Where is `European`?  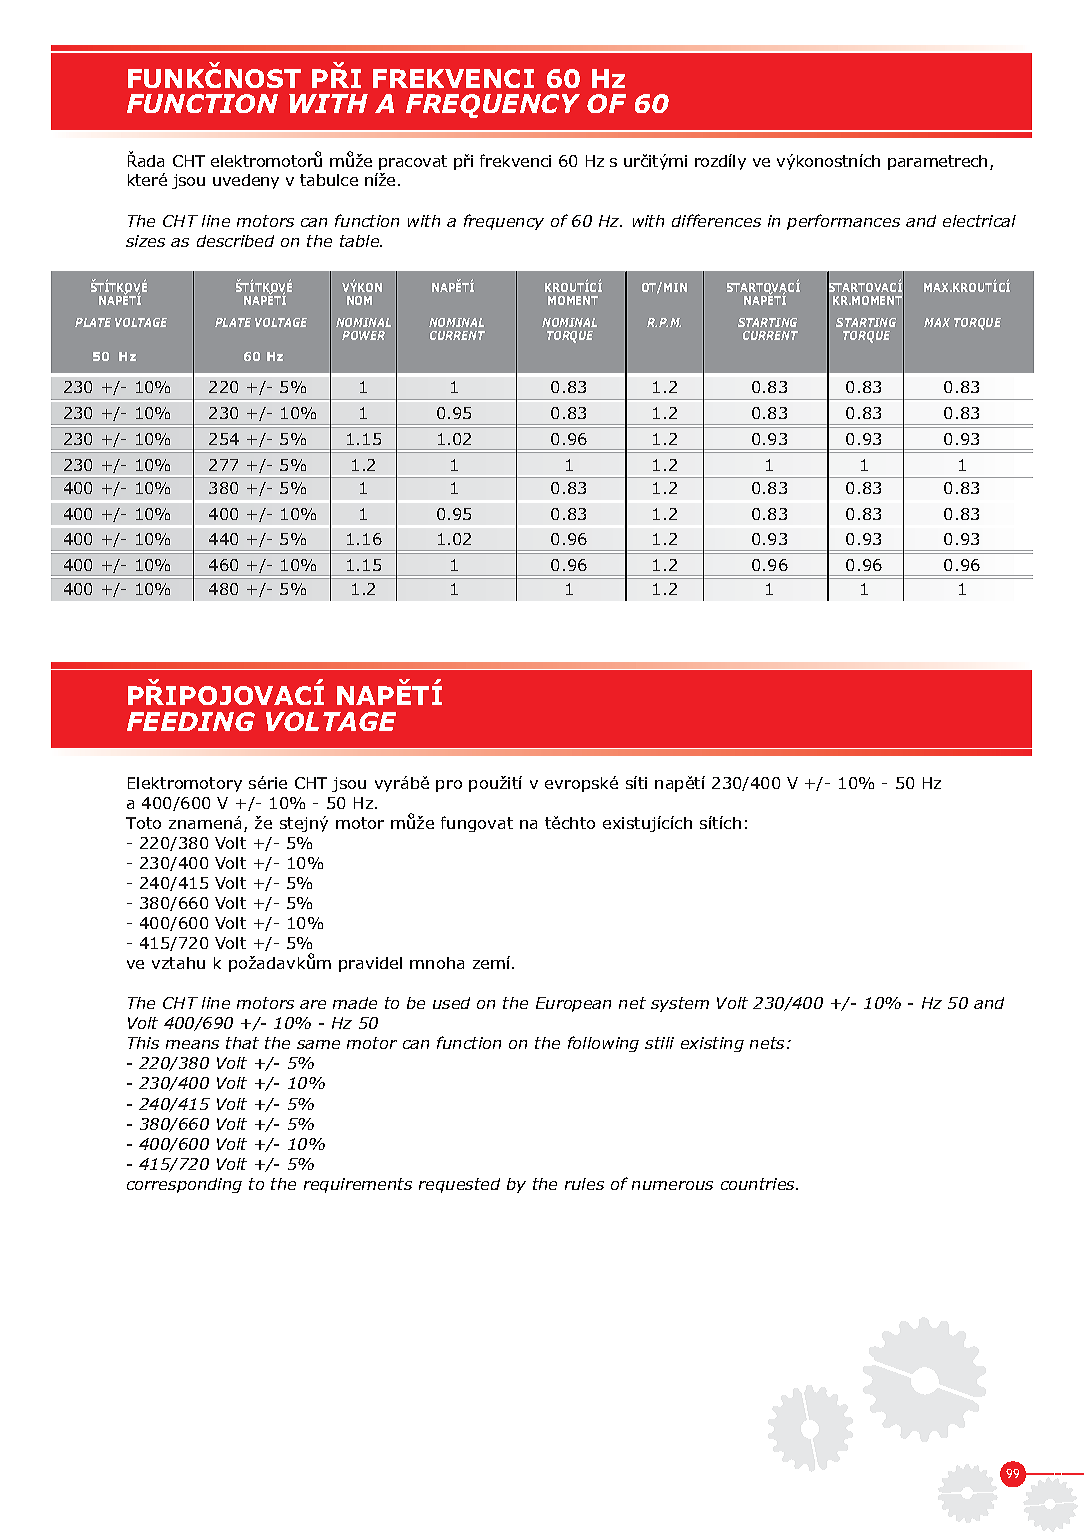
European is located at coordinates (573, 1004).
